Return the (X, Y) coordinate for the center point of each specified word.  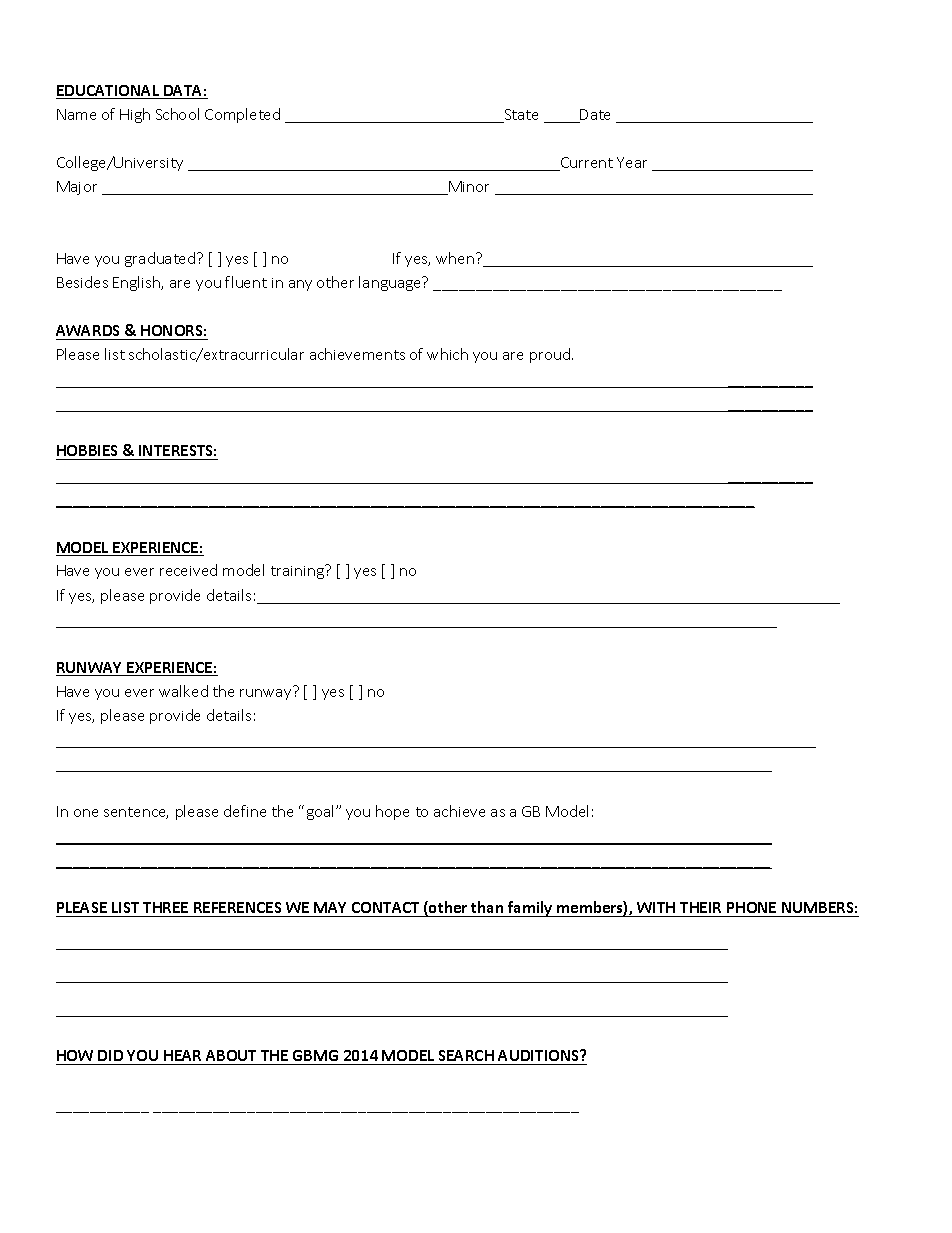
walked (183, 691)
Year (632, 162)
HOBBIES (87, 450)
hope (392, 812)
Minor (468, 188)
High (135, 115)
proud (551, 355)
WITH (656, 907)
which (447, 354)
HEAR (182, 1055)
